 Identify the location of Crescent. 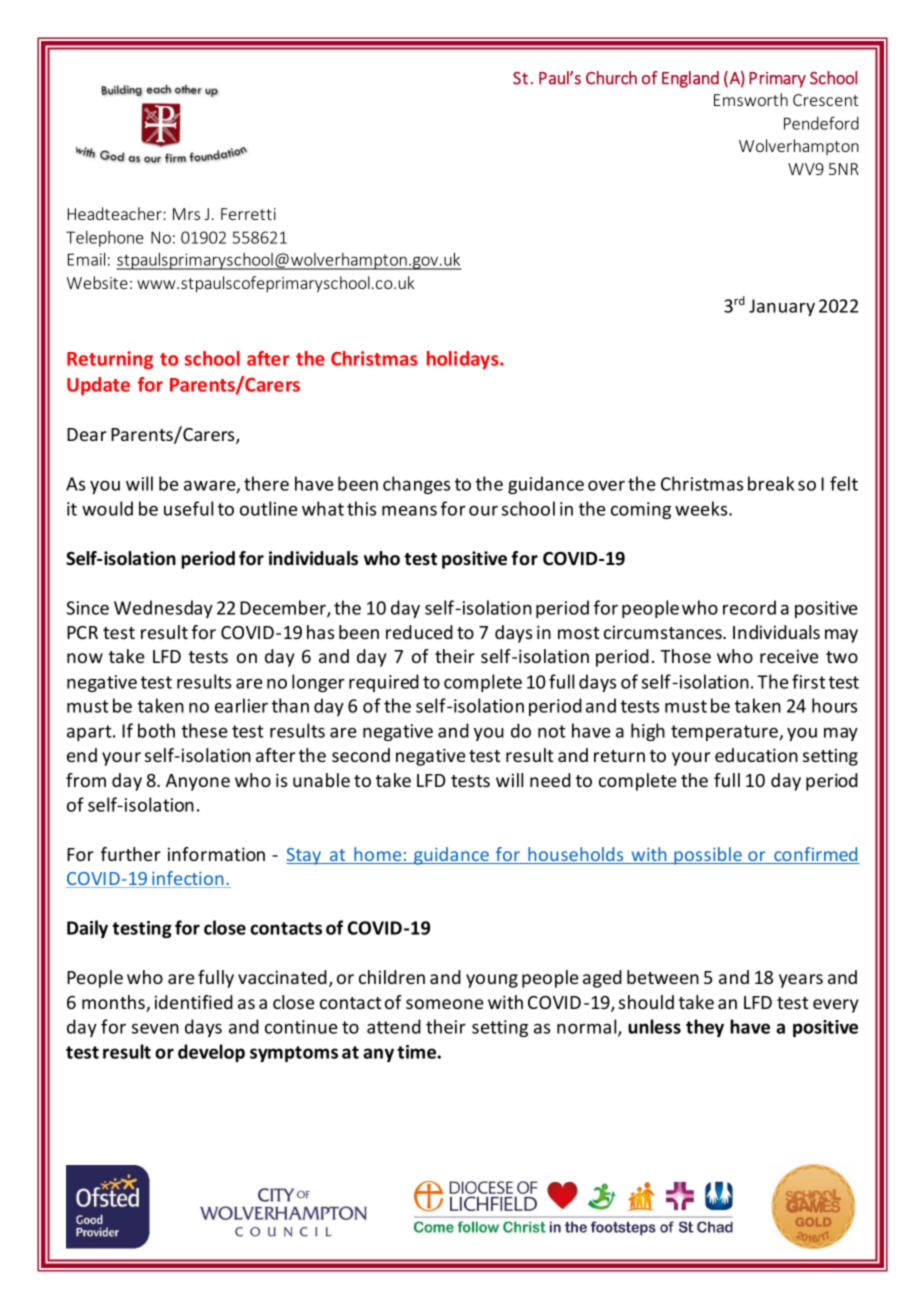
(825, 100).
